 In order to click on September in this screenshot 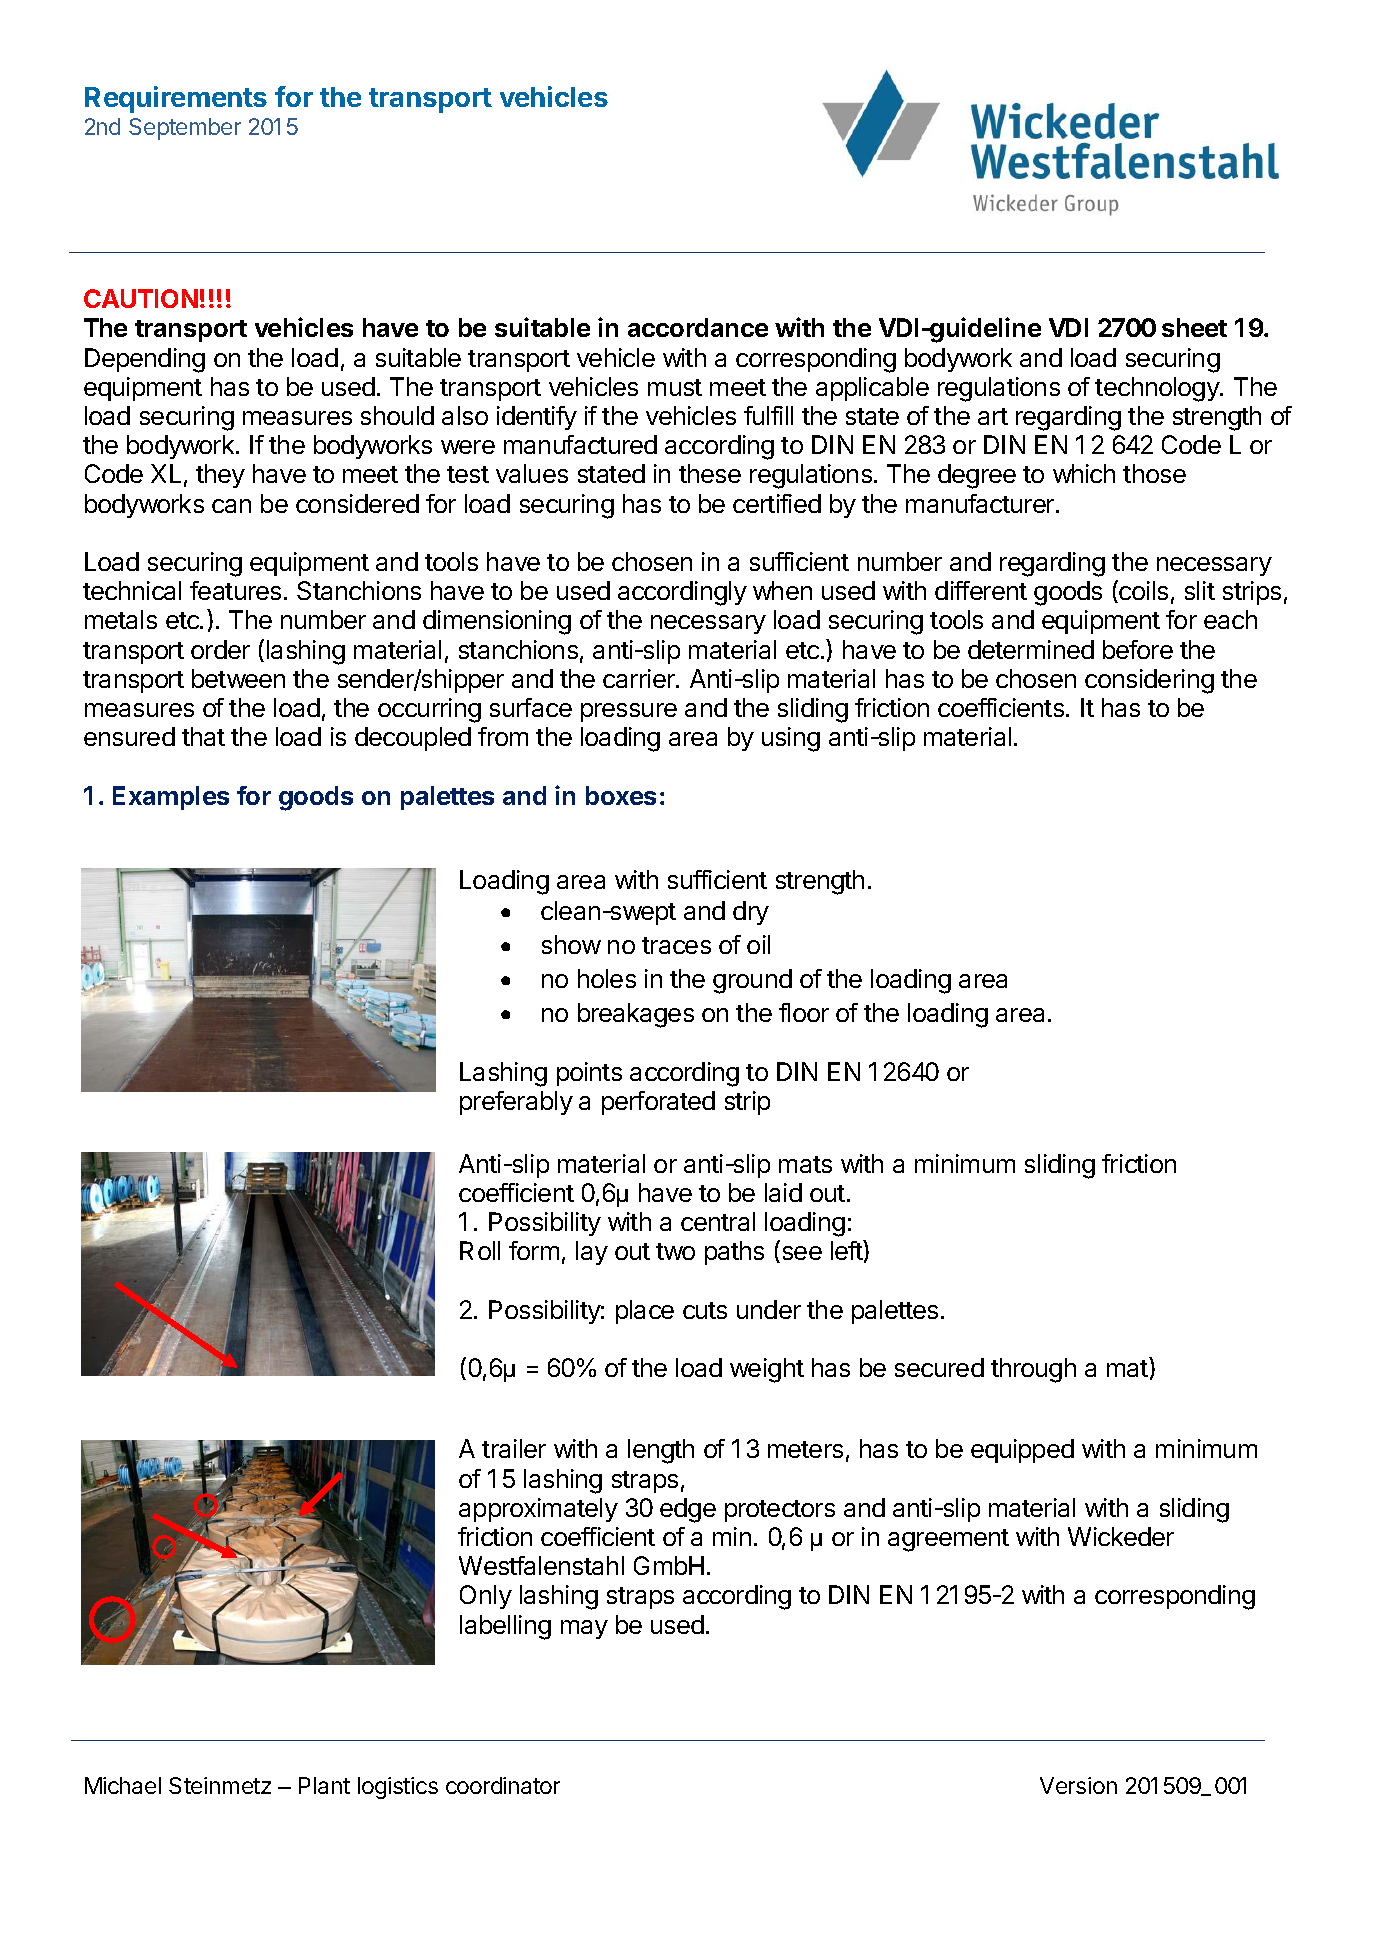, I will do `click(185, 129)`.
